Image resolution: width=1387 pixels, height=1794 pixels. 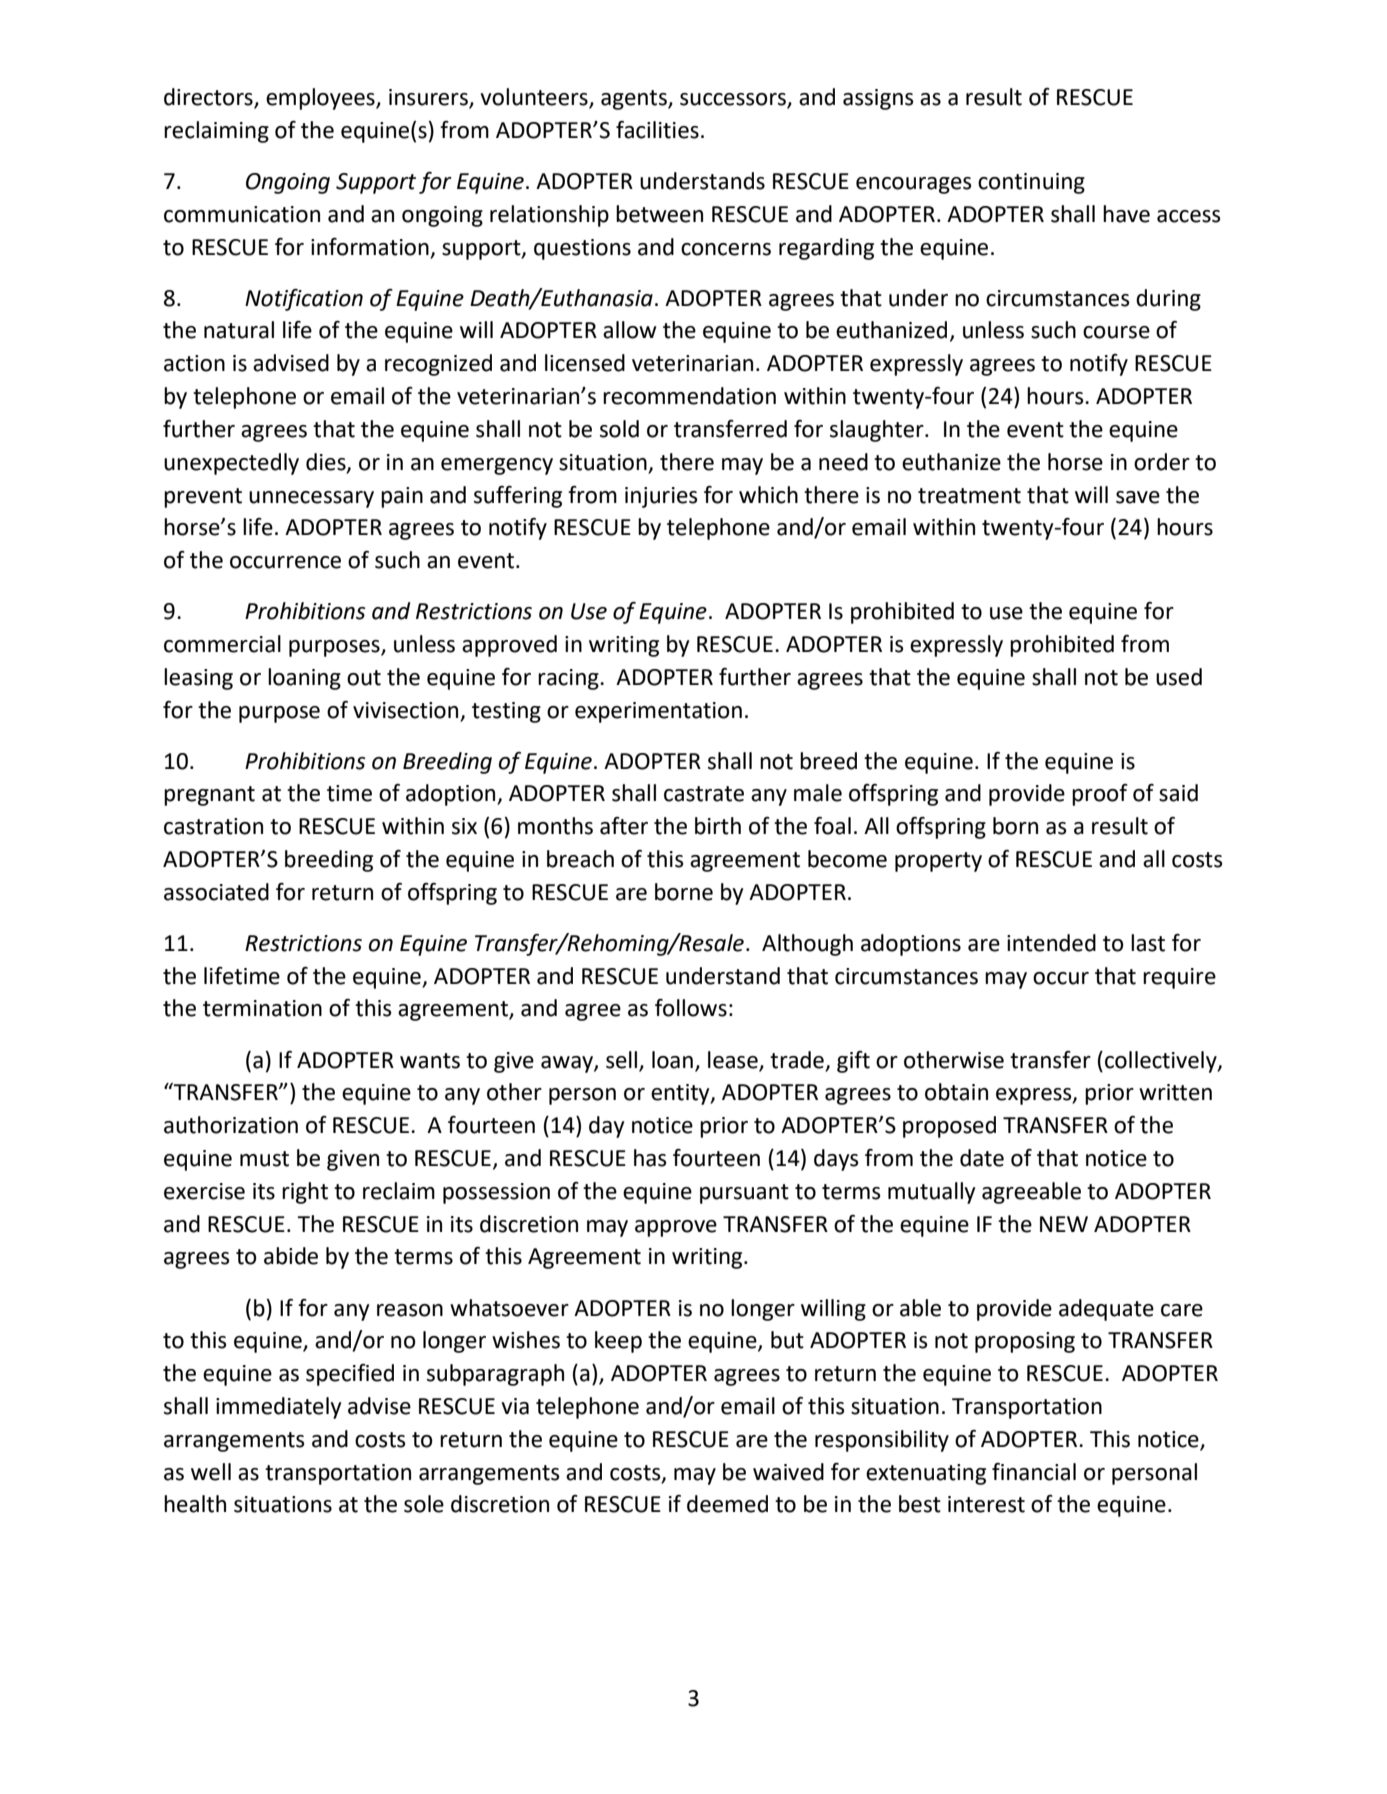 What do you see at coordinates (209, 796) in the screenshot?
I see `pregnant` at bounding box center [209, 796].
